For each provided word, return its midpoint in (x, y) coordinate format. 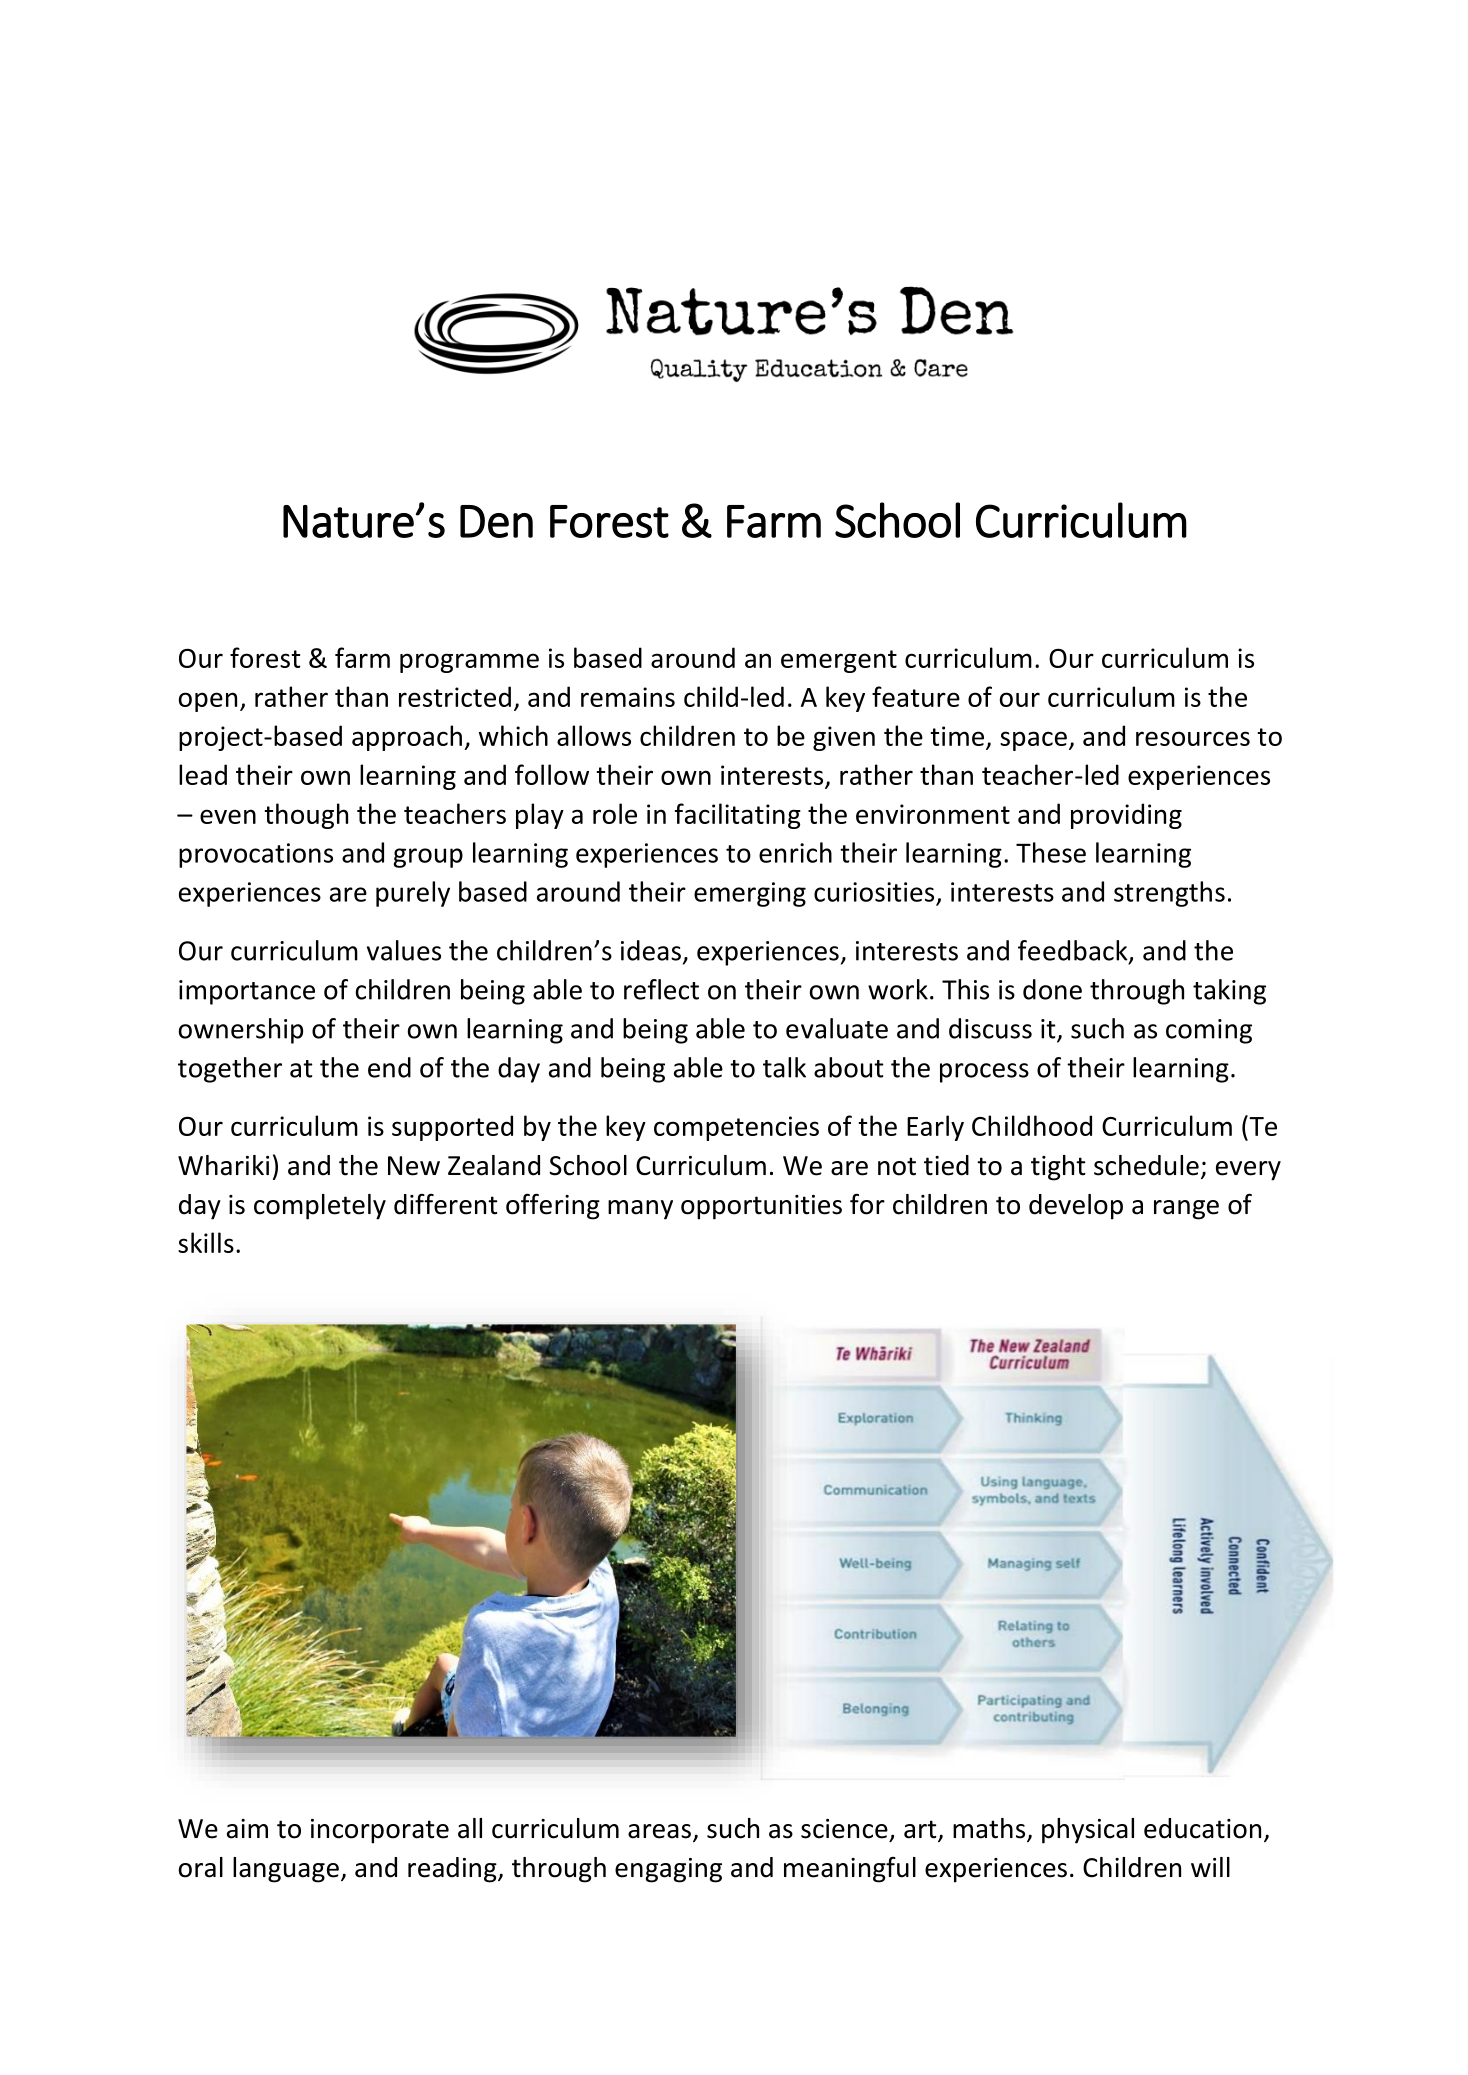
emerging (750, 894)
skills (206, 1242)
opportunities (761, 1207)
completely (320, 1207)
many (640, 1210)
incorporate (380, 1831)
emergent (839, 661)
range (1186, 1210)
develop (1076, 1207)
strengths (1169, 894)
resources (1193, 738)
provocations (256, 855)
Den (496, 521)
